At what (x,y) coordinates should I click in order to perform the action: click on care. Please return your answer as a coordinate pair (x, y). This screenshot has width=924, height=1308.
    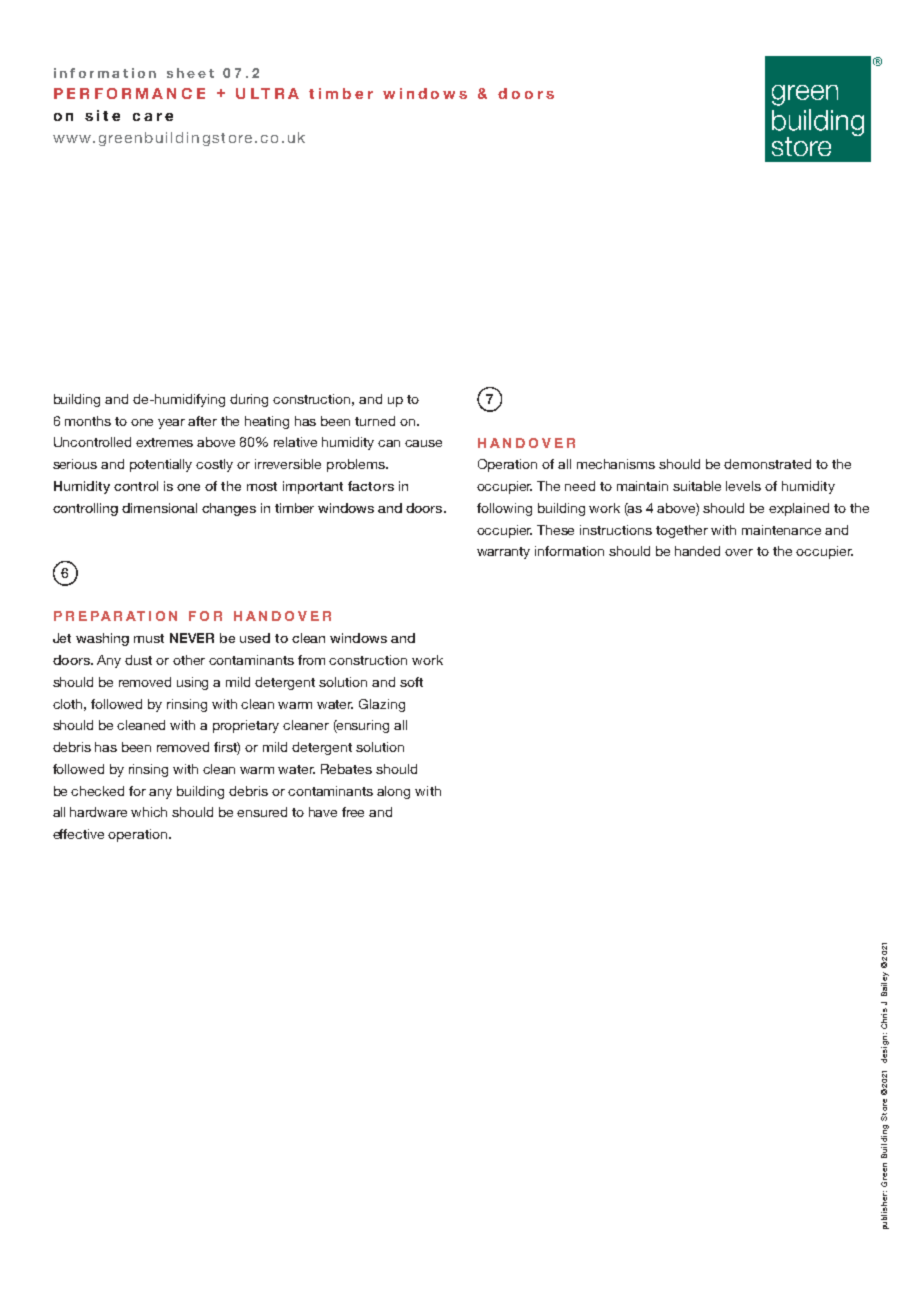
    Looking at the image, I should click on (153, 117).
